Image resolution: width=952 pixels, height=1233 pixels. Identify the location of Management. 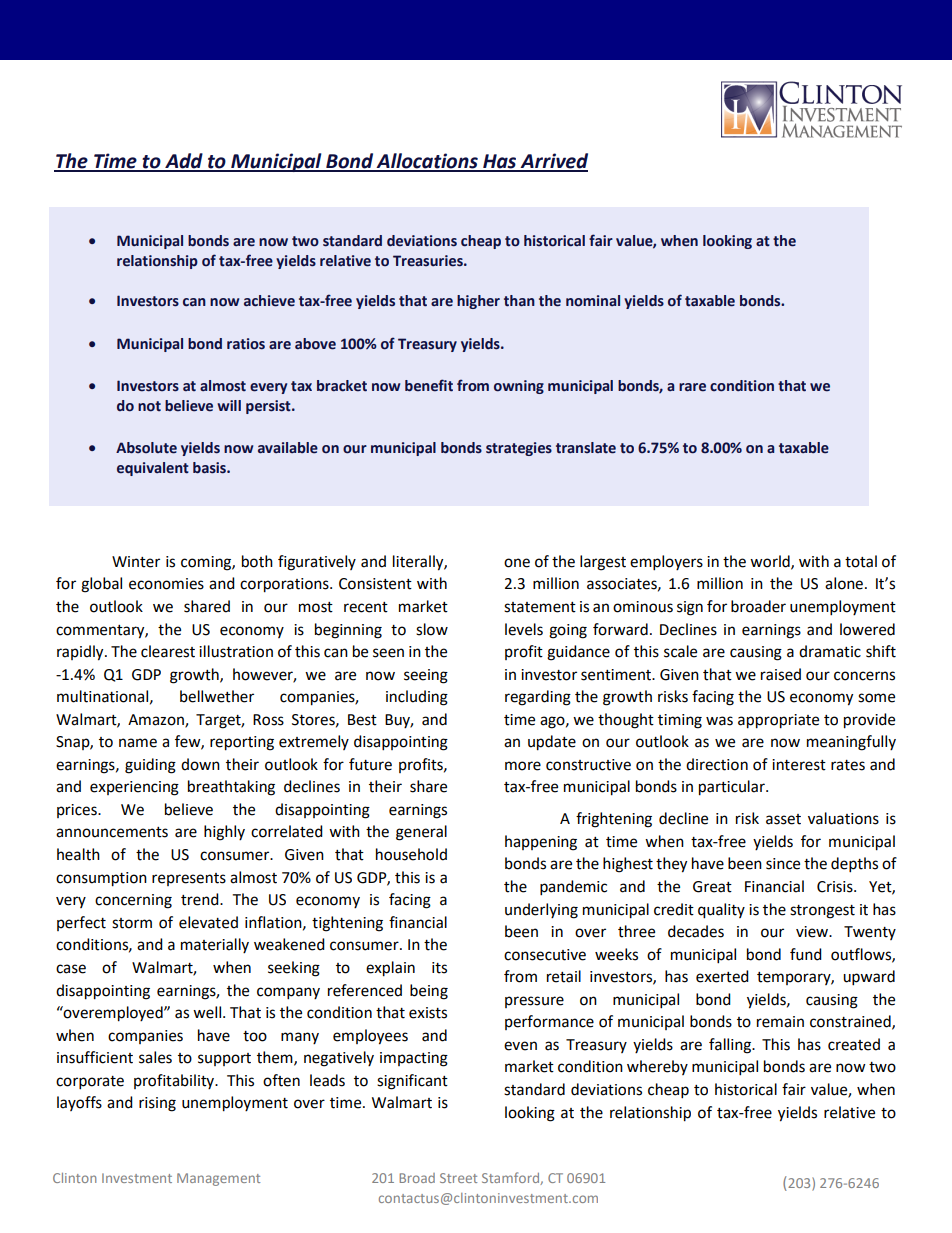
(218, 1179).
